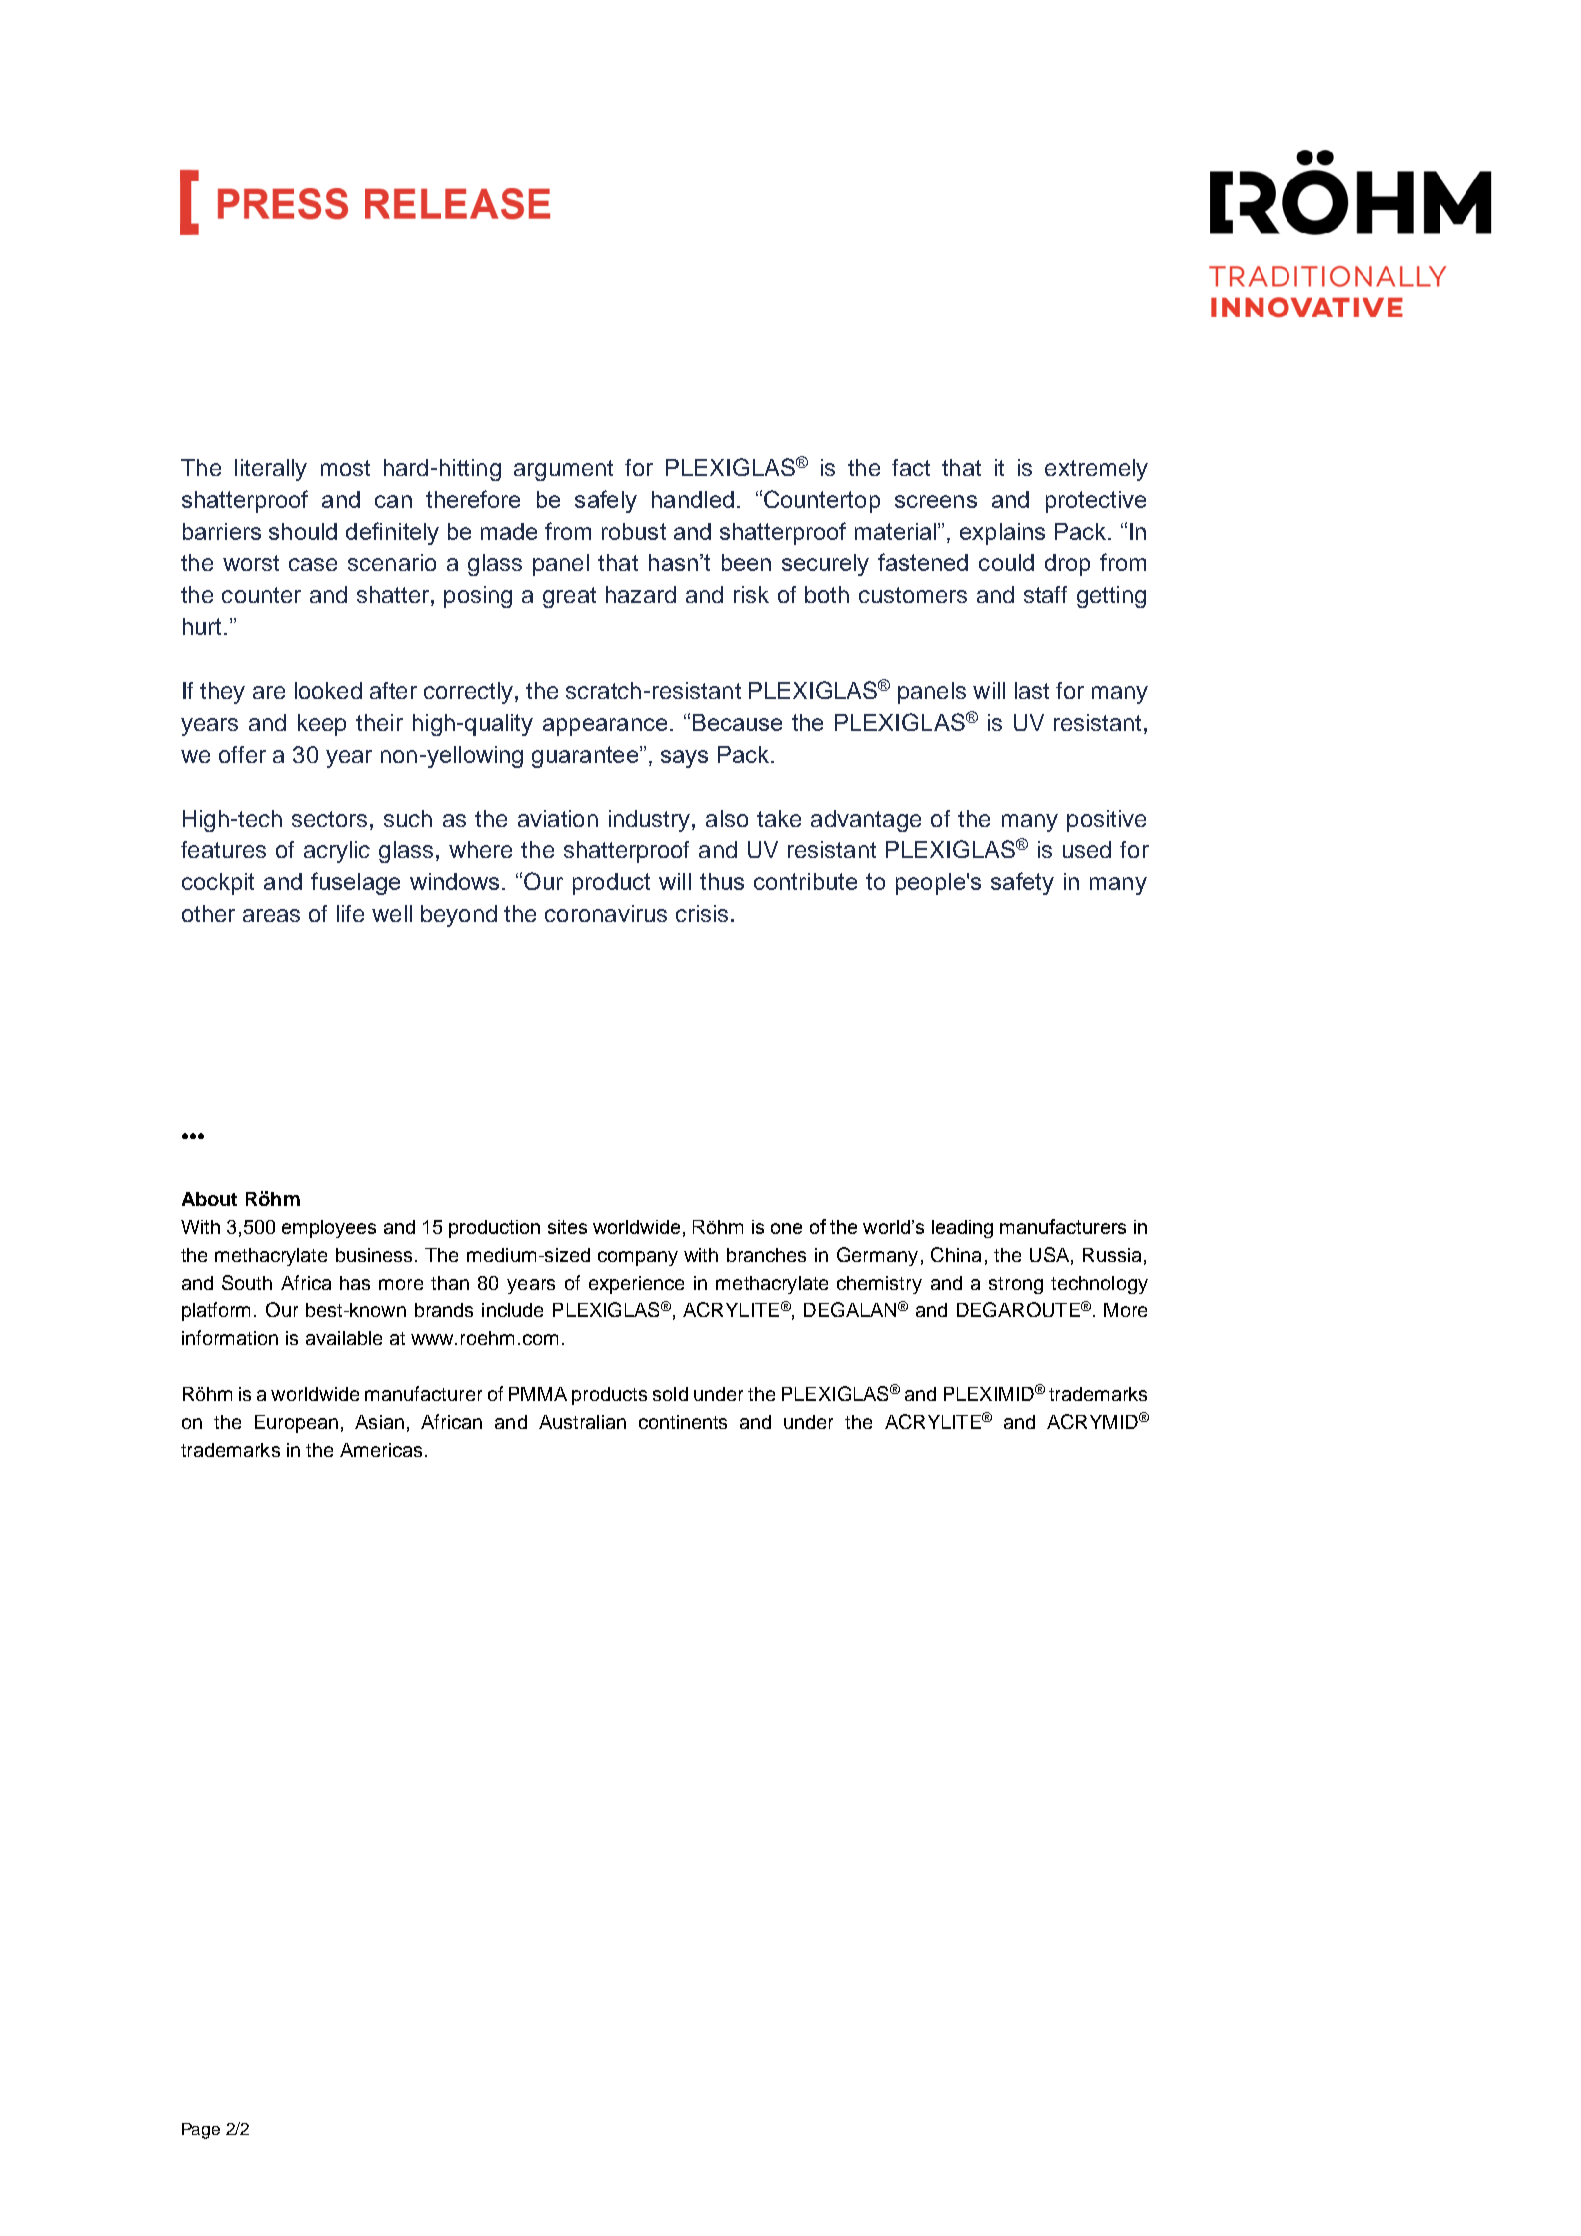  What do you see at coordinates (201, 2131) in the image?
I see `Page` at bounding box center [201, 2131].
